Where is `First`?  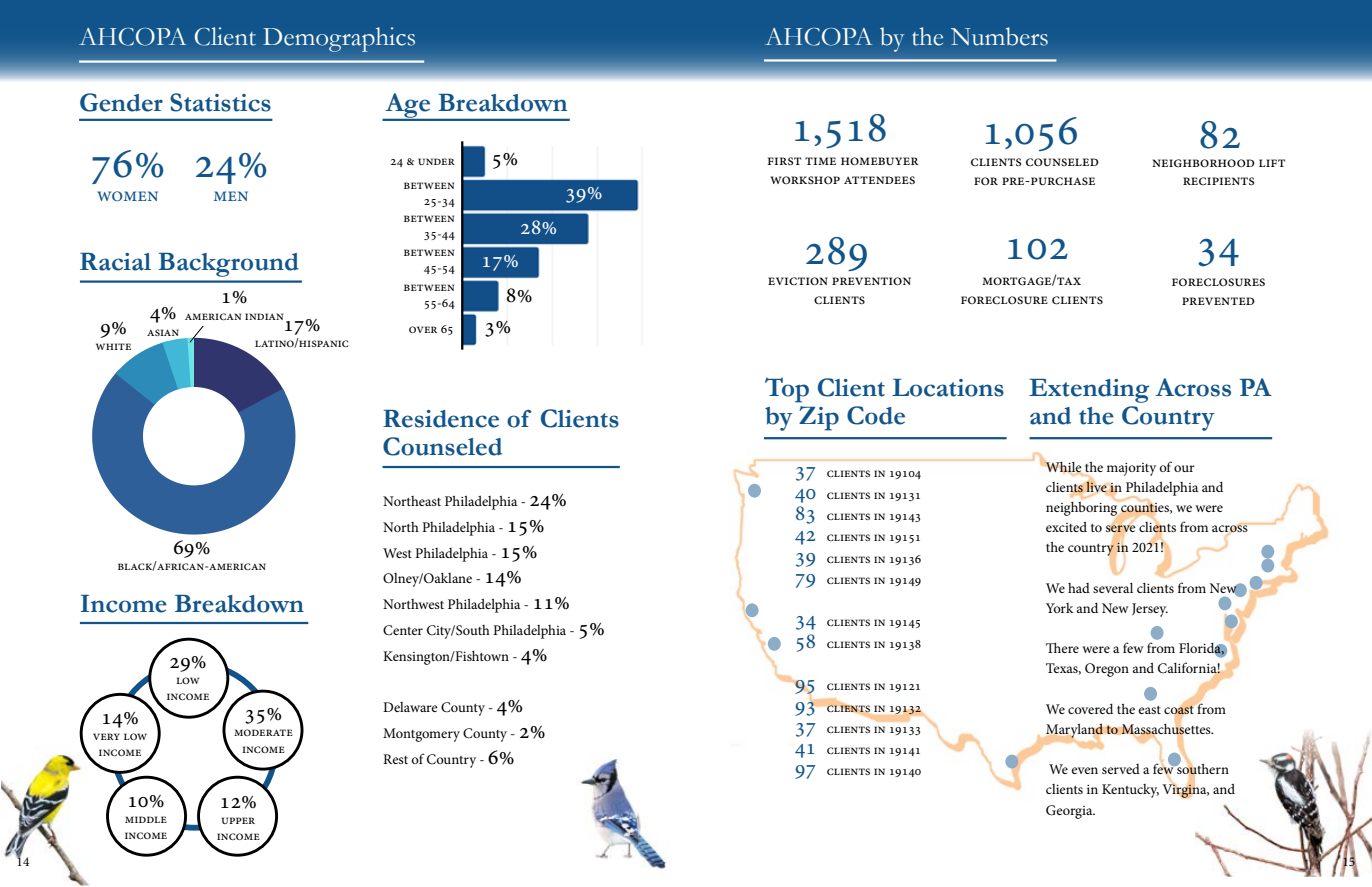
First is located at coordinates (784, 161).
